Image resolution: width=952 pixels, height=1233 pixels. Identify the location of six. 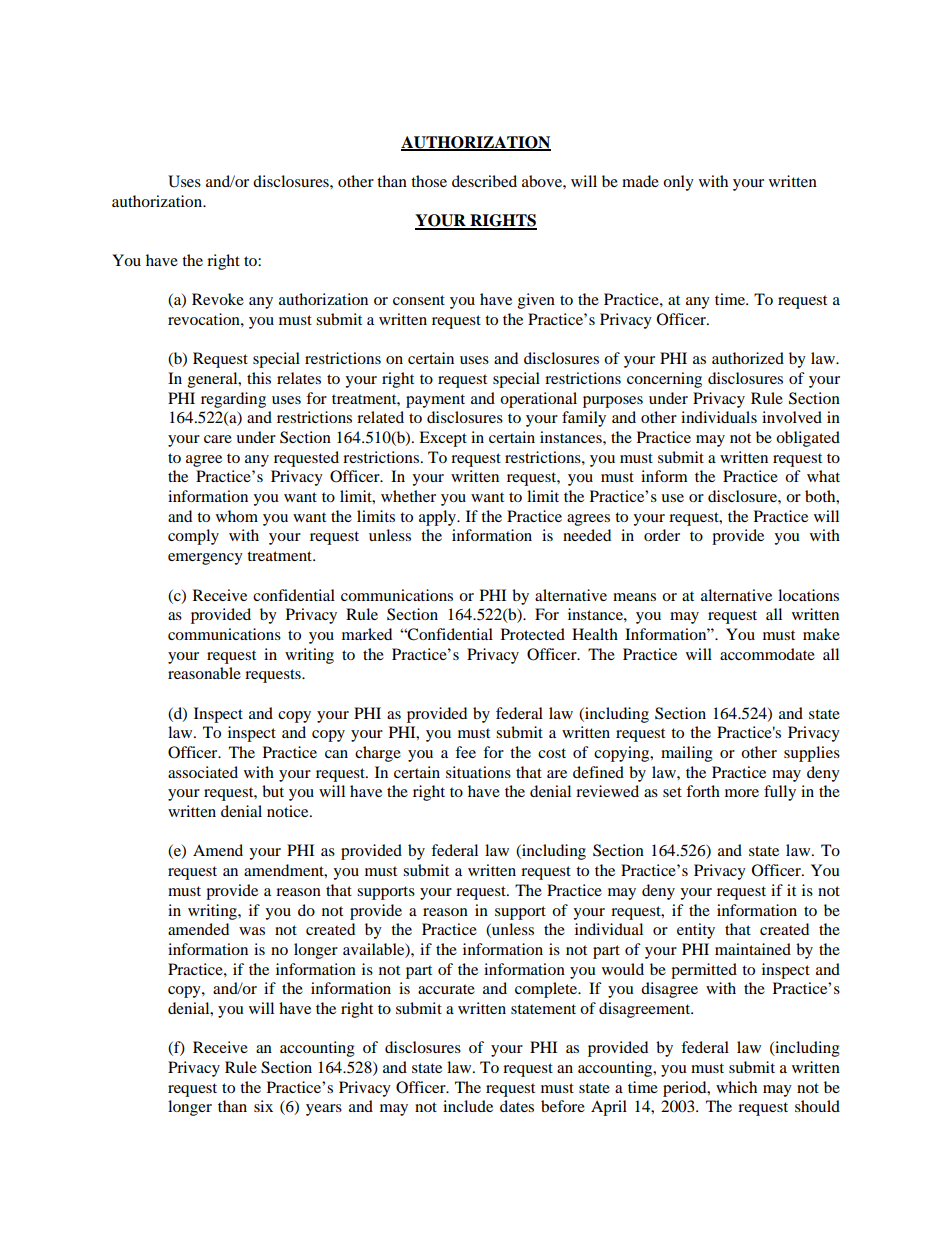
(263, 1106).
